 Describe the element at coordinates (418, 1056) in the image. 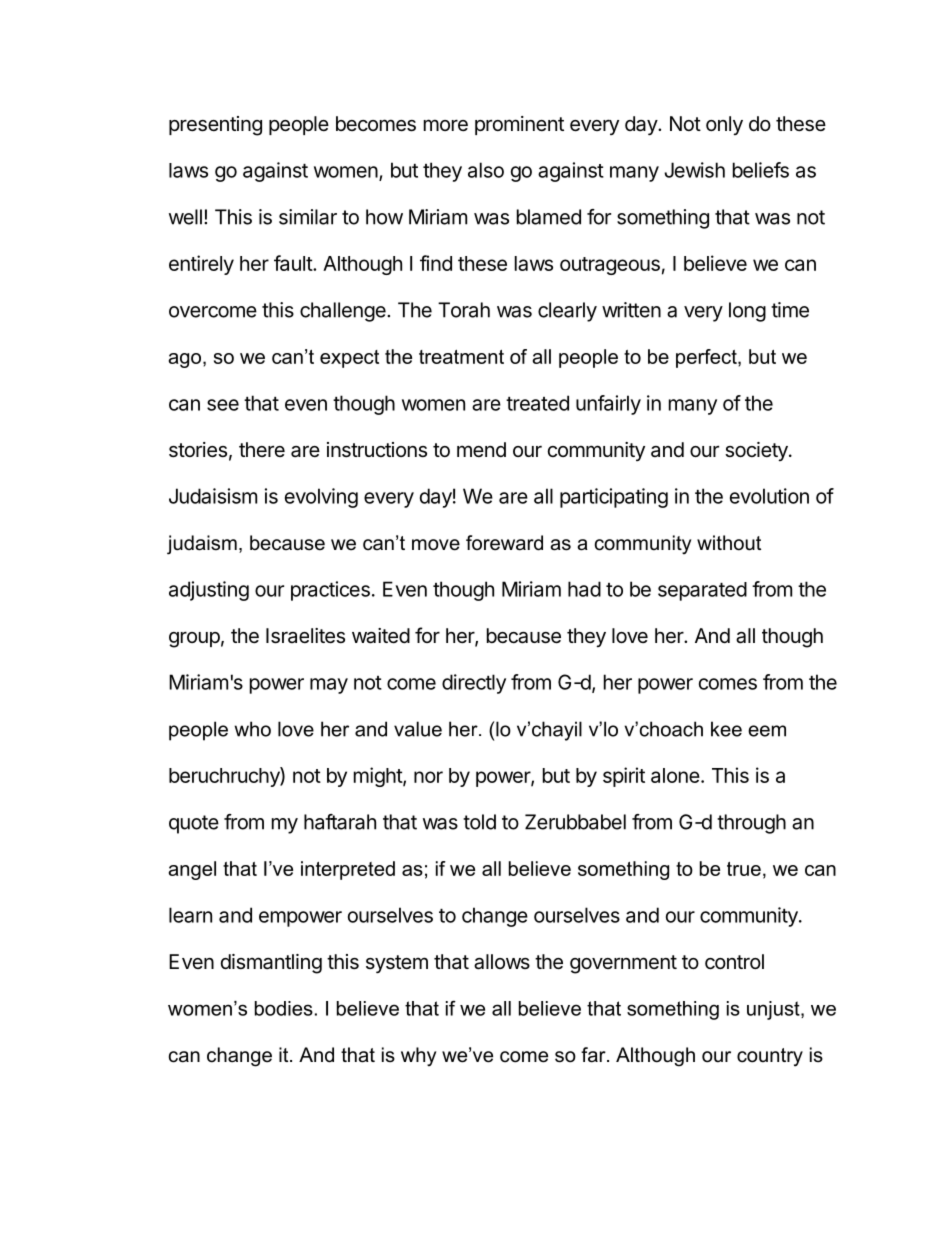

I see `why` at that location.
